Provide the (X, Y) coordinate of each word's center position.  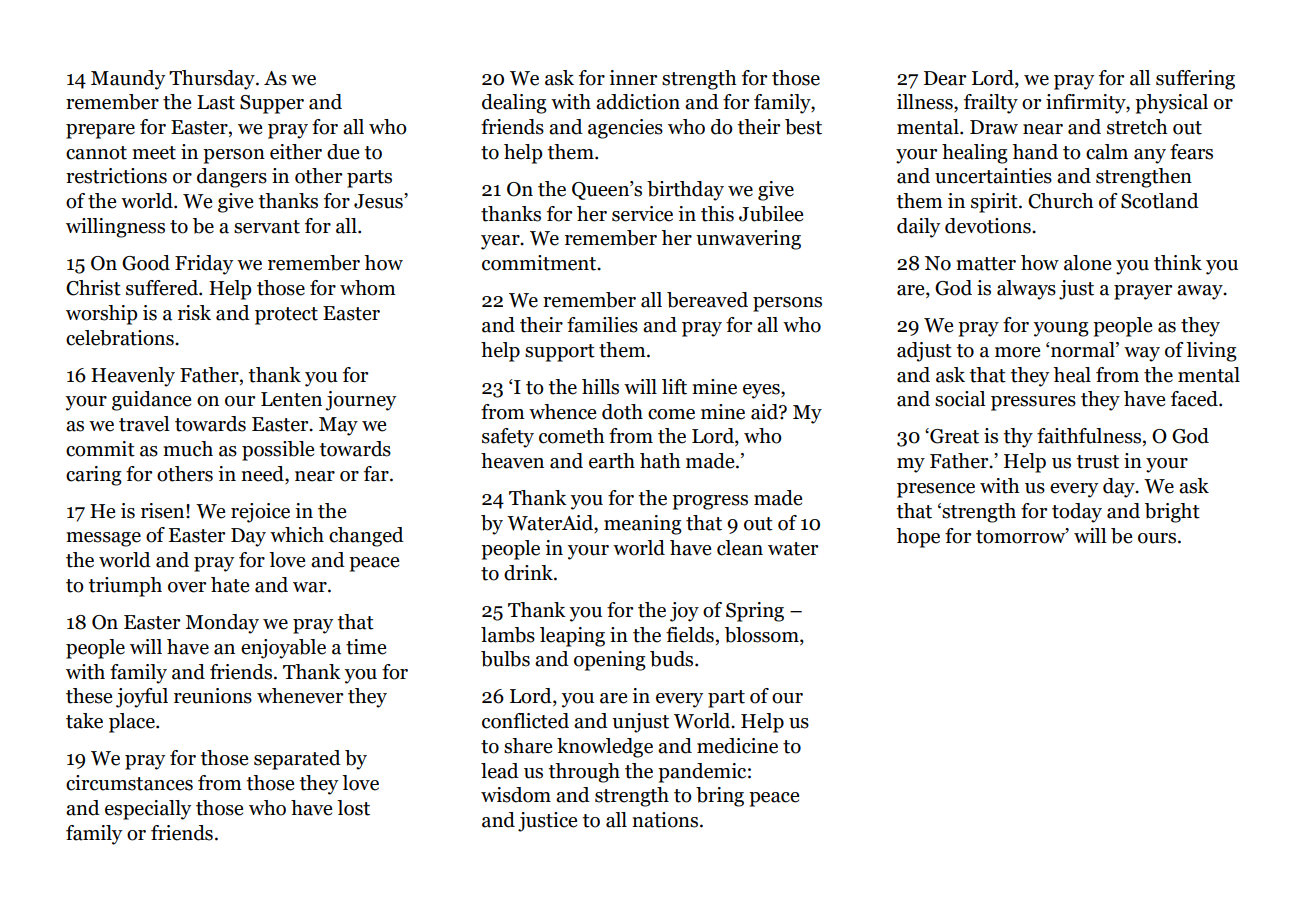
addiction (638, 102)
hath (660, 461)
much (188, 449)
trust (1097, 462)
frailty (991, 104)
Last (216, 102)
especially (148, 810)
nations (666, 820)
